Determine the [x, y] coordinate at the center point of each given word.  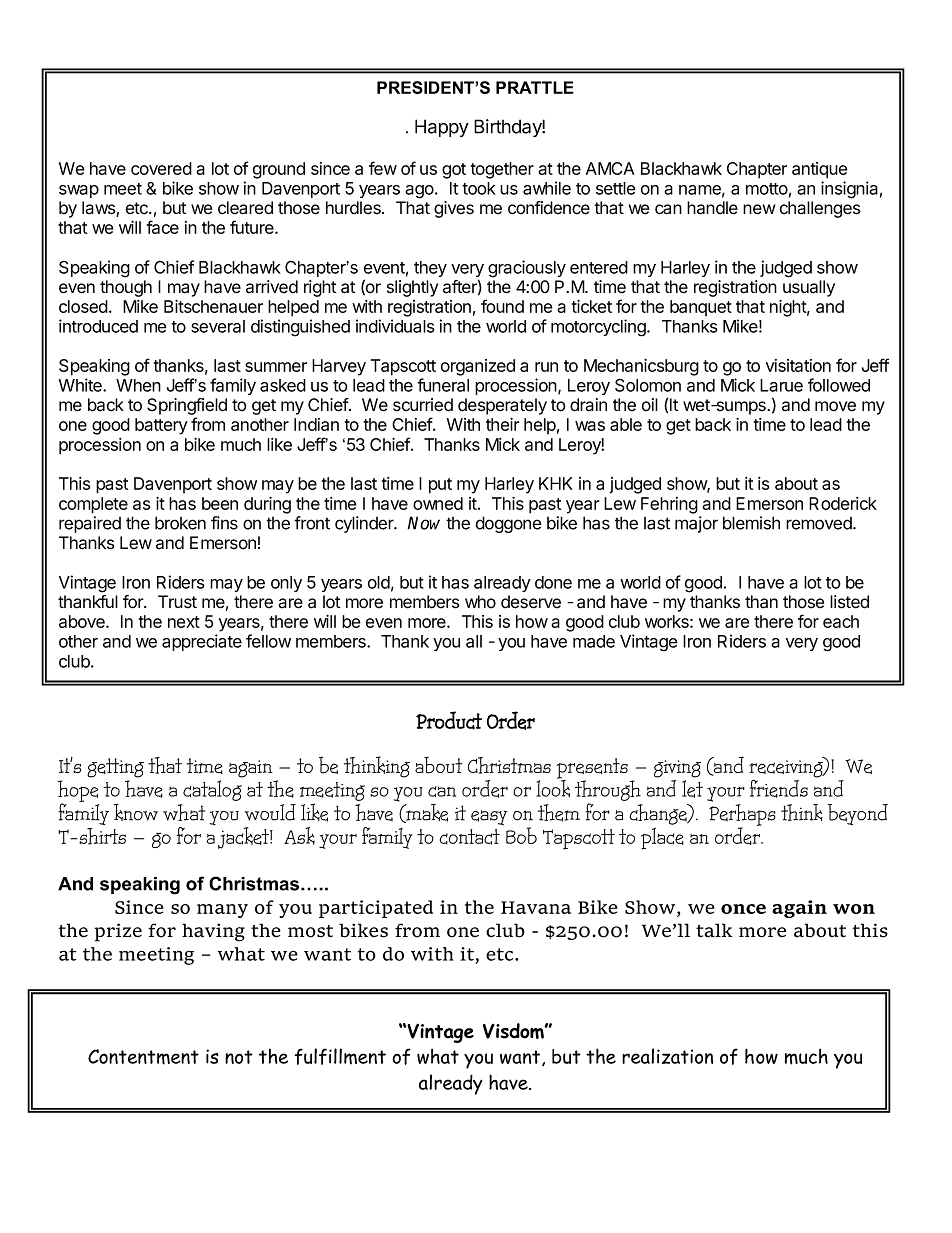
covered [161, 168]
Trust [177, 602]
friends [779, 788]
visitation [798, 365]
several [218, 326]
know [136, 812]
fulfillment [340, 1056]
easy [489, 817]
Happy [442, 128]
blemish [751, 523]
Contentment [143, 1057]
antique [819, 170]
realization [667, 1056]
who [480, 602]
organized [478, 367]
